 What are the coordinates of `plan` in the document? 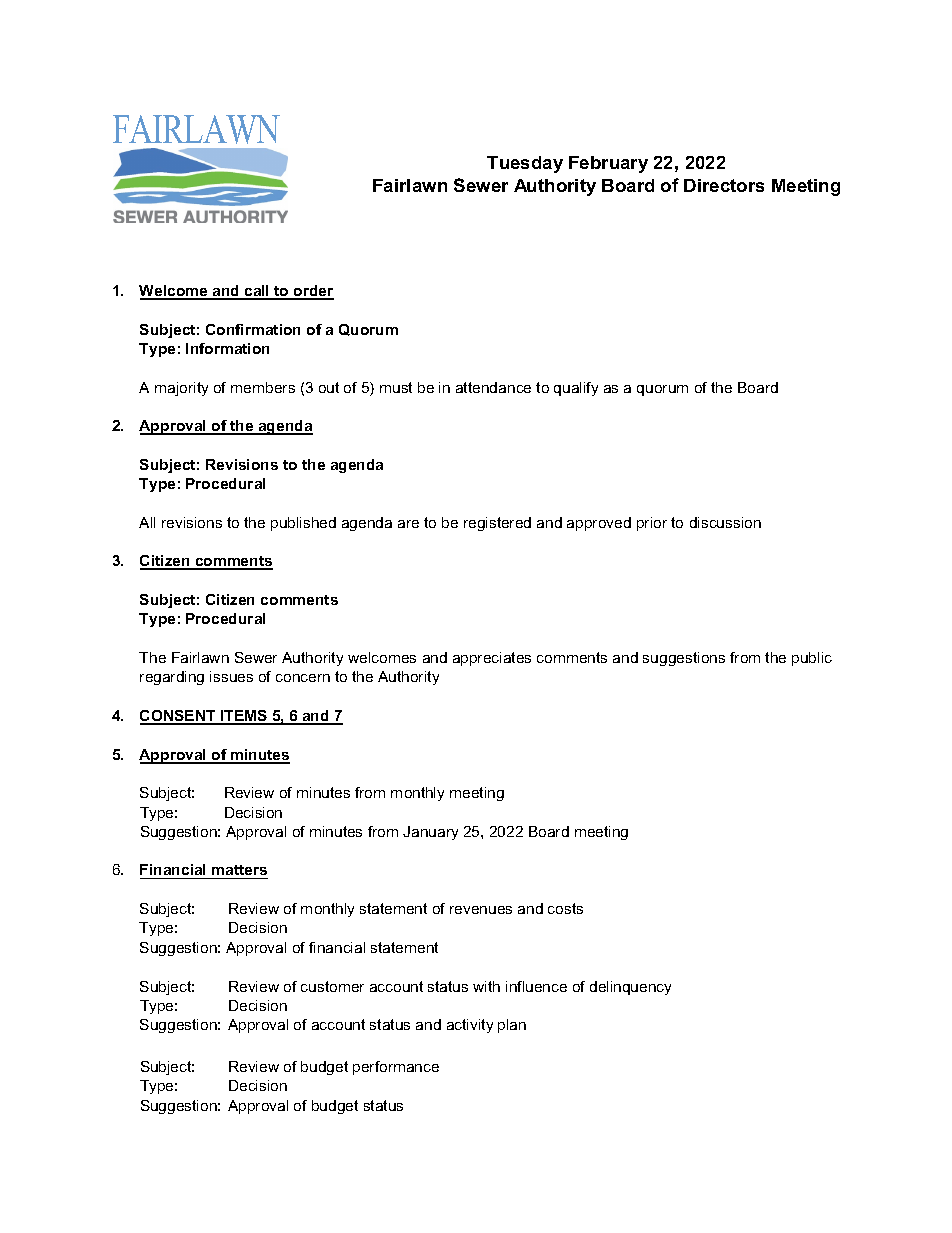 It's located at (512, 1026).
